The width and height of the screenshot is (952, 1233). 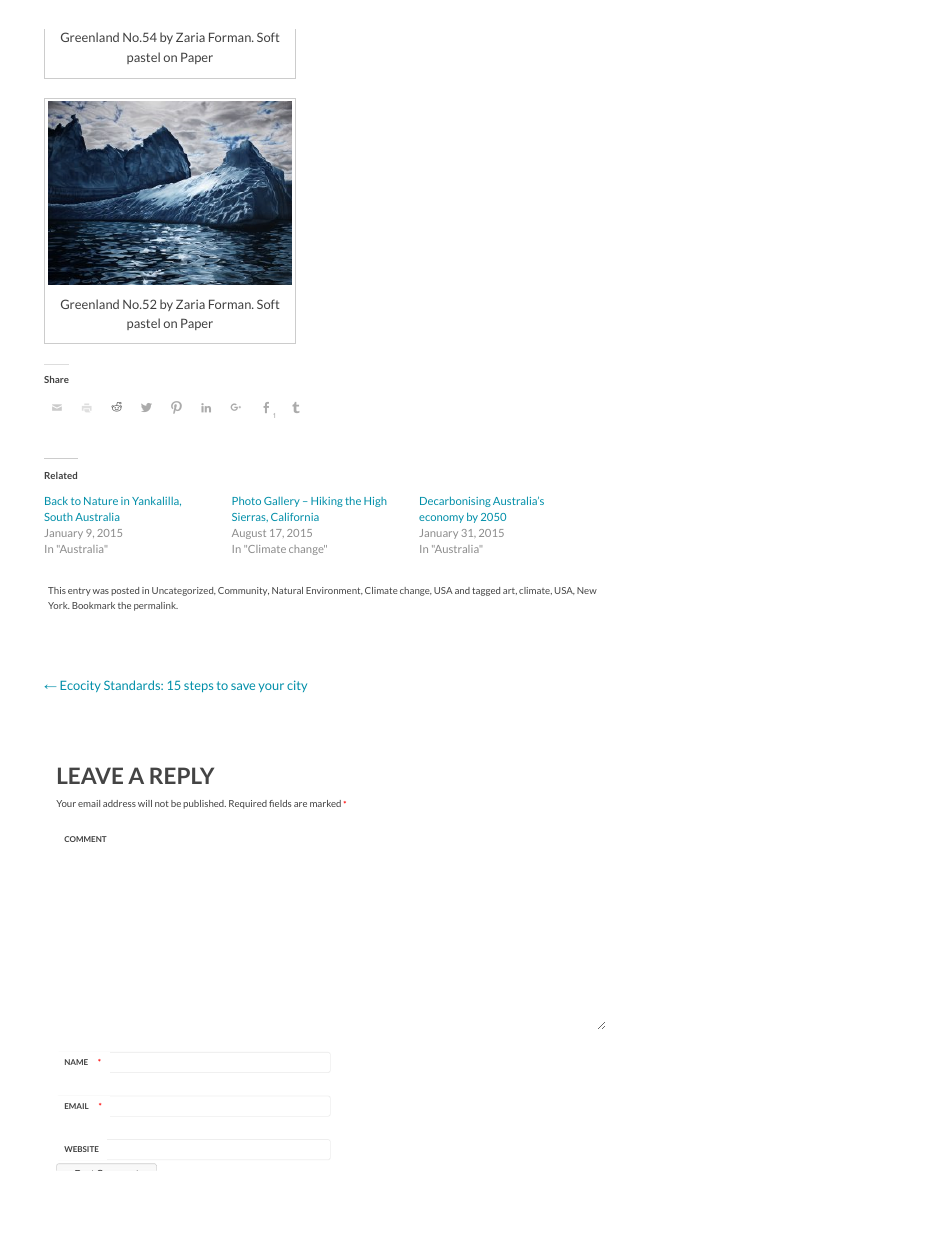 What do you see at coordinates (325, 803) in the screenshot?
I see `marked` at bounding box center [325, 803].
